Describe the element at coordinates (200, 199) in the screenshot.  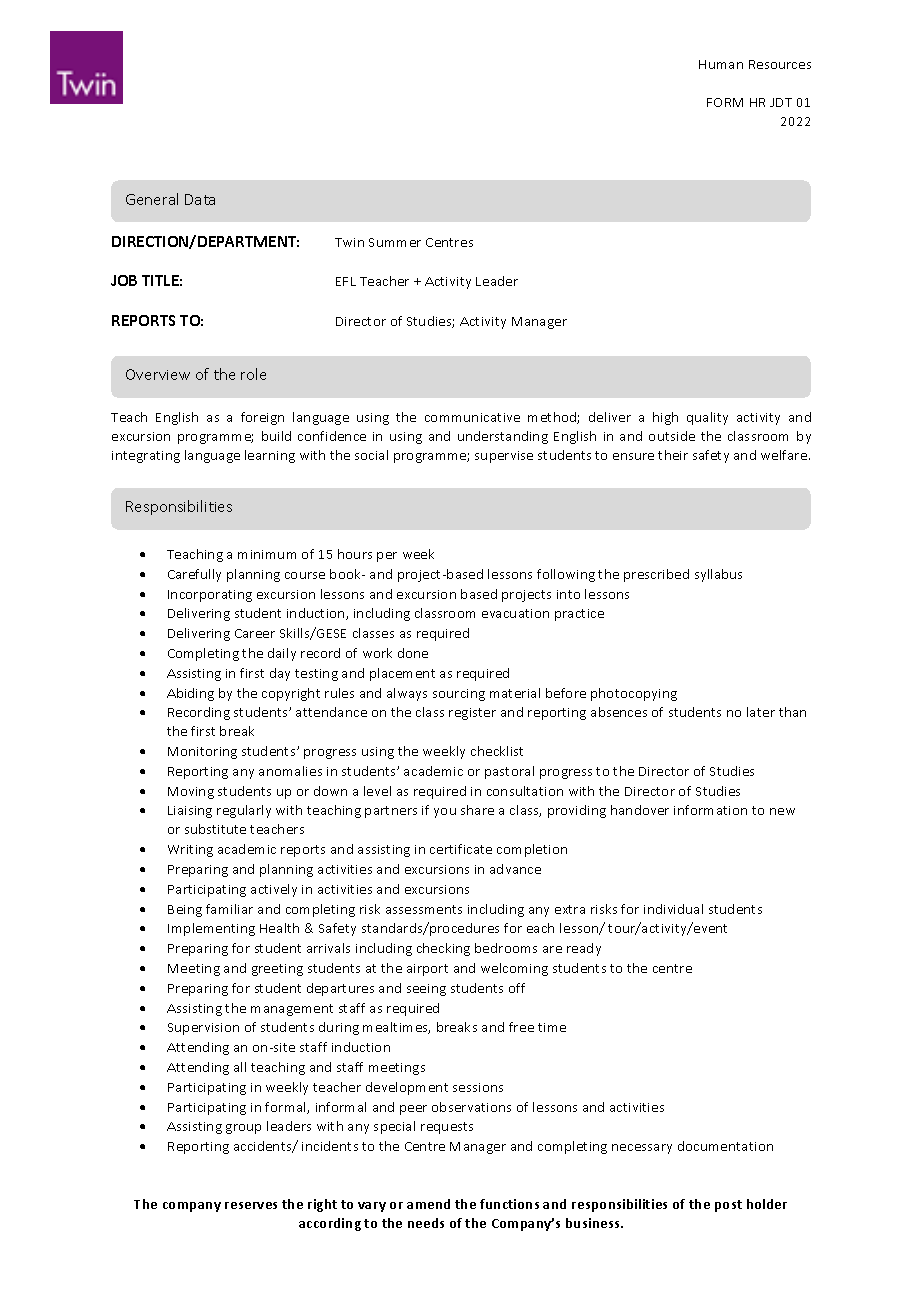
I see `Data` at that location.
